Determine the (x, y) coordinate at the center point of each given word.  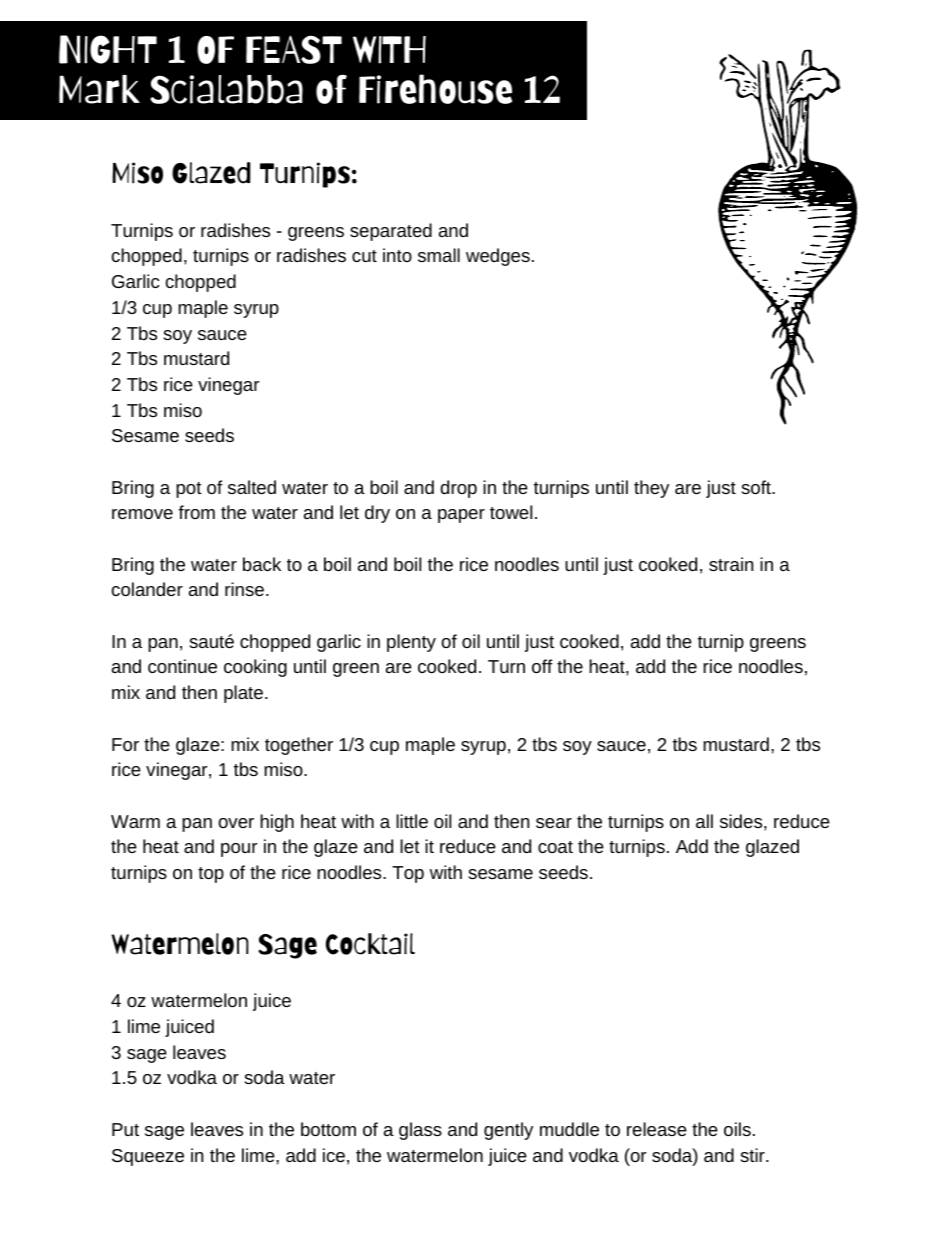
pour (239, 850)
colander (147, 589)
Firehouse (435, 89)
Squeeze (148, 1157)
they (651, 489)
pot (189, 490)
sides (741, 821)
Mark (99, 89)
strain (731, 564)
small (439, 255)
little (412, 821)
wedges (498, 257)
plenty (411, 643)
